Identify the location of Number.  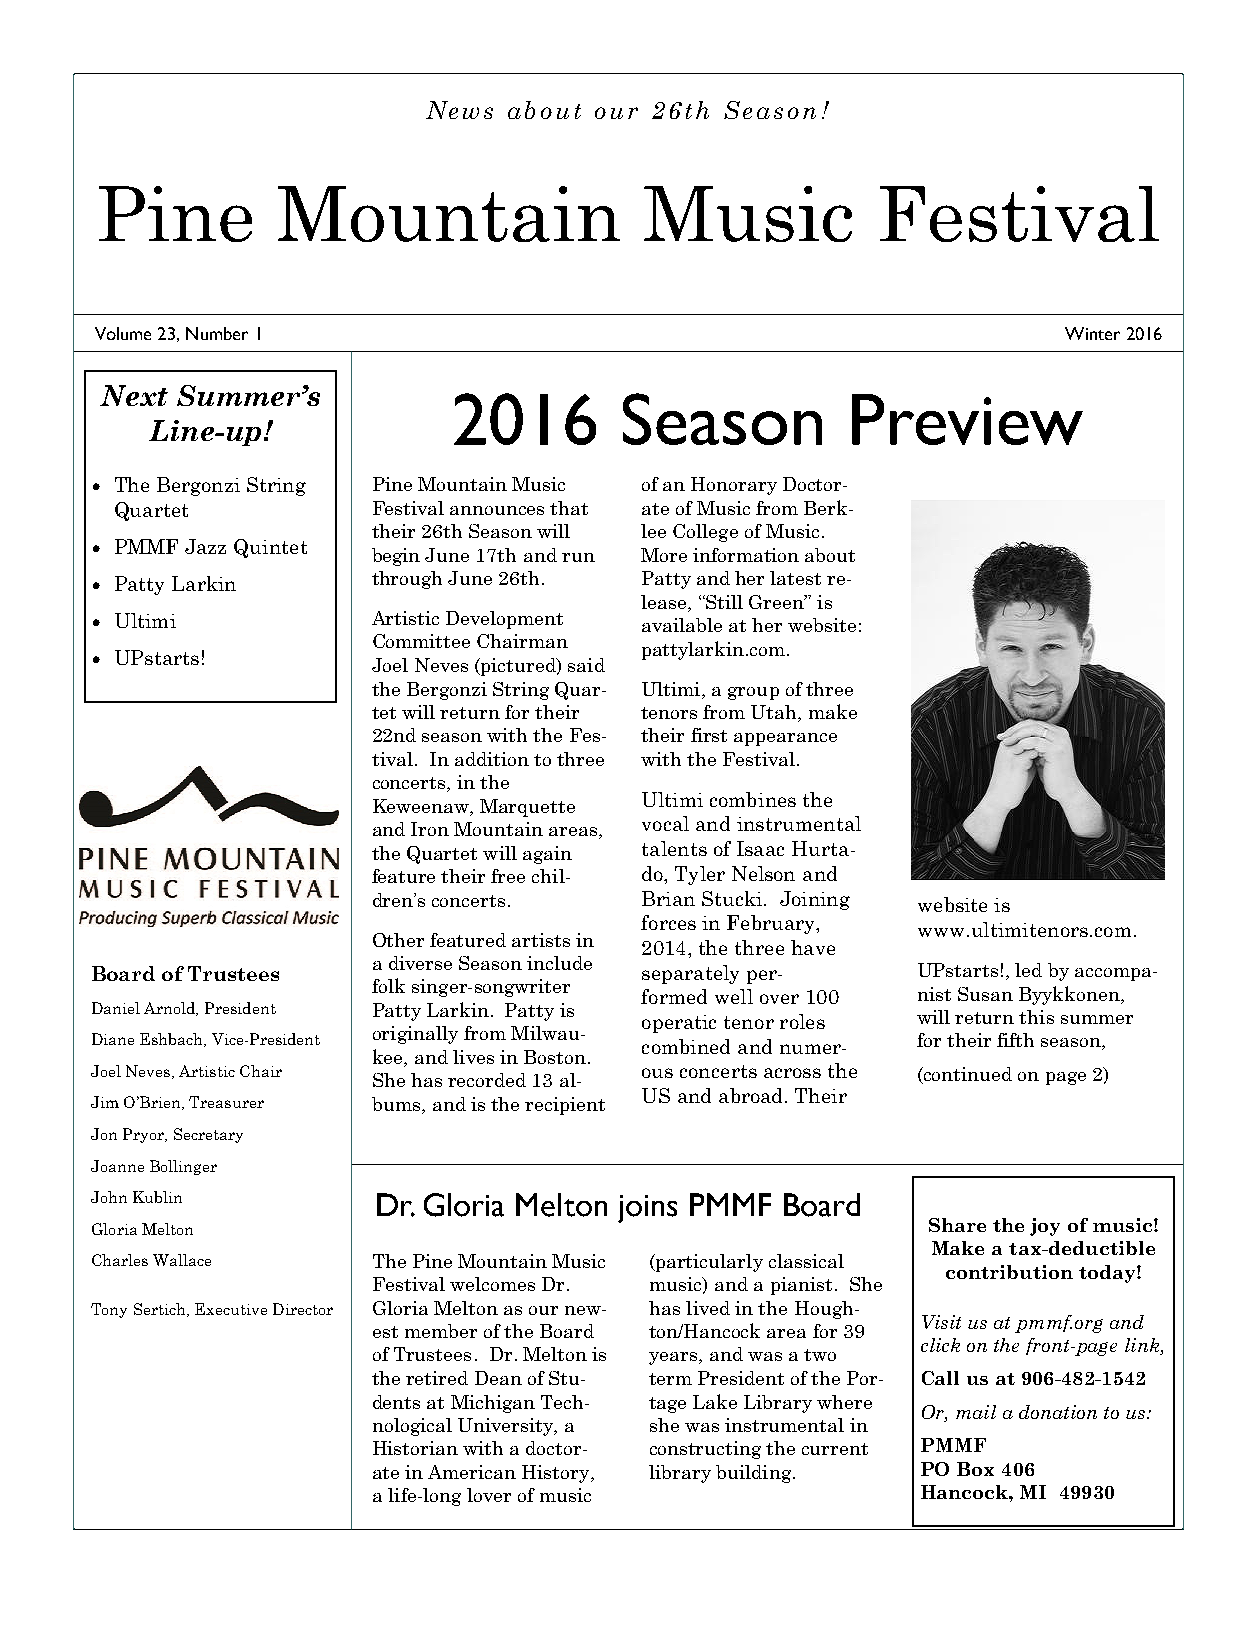
(217, 333).
